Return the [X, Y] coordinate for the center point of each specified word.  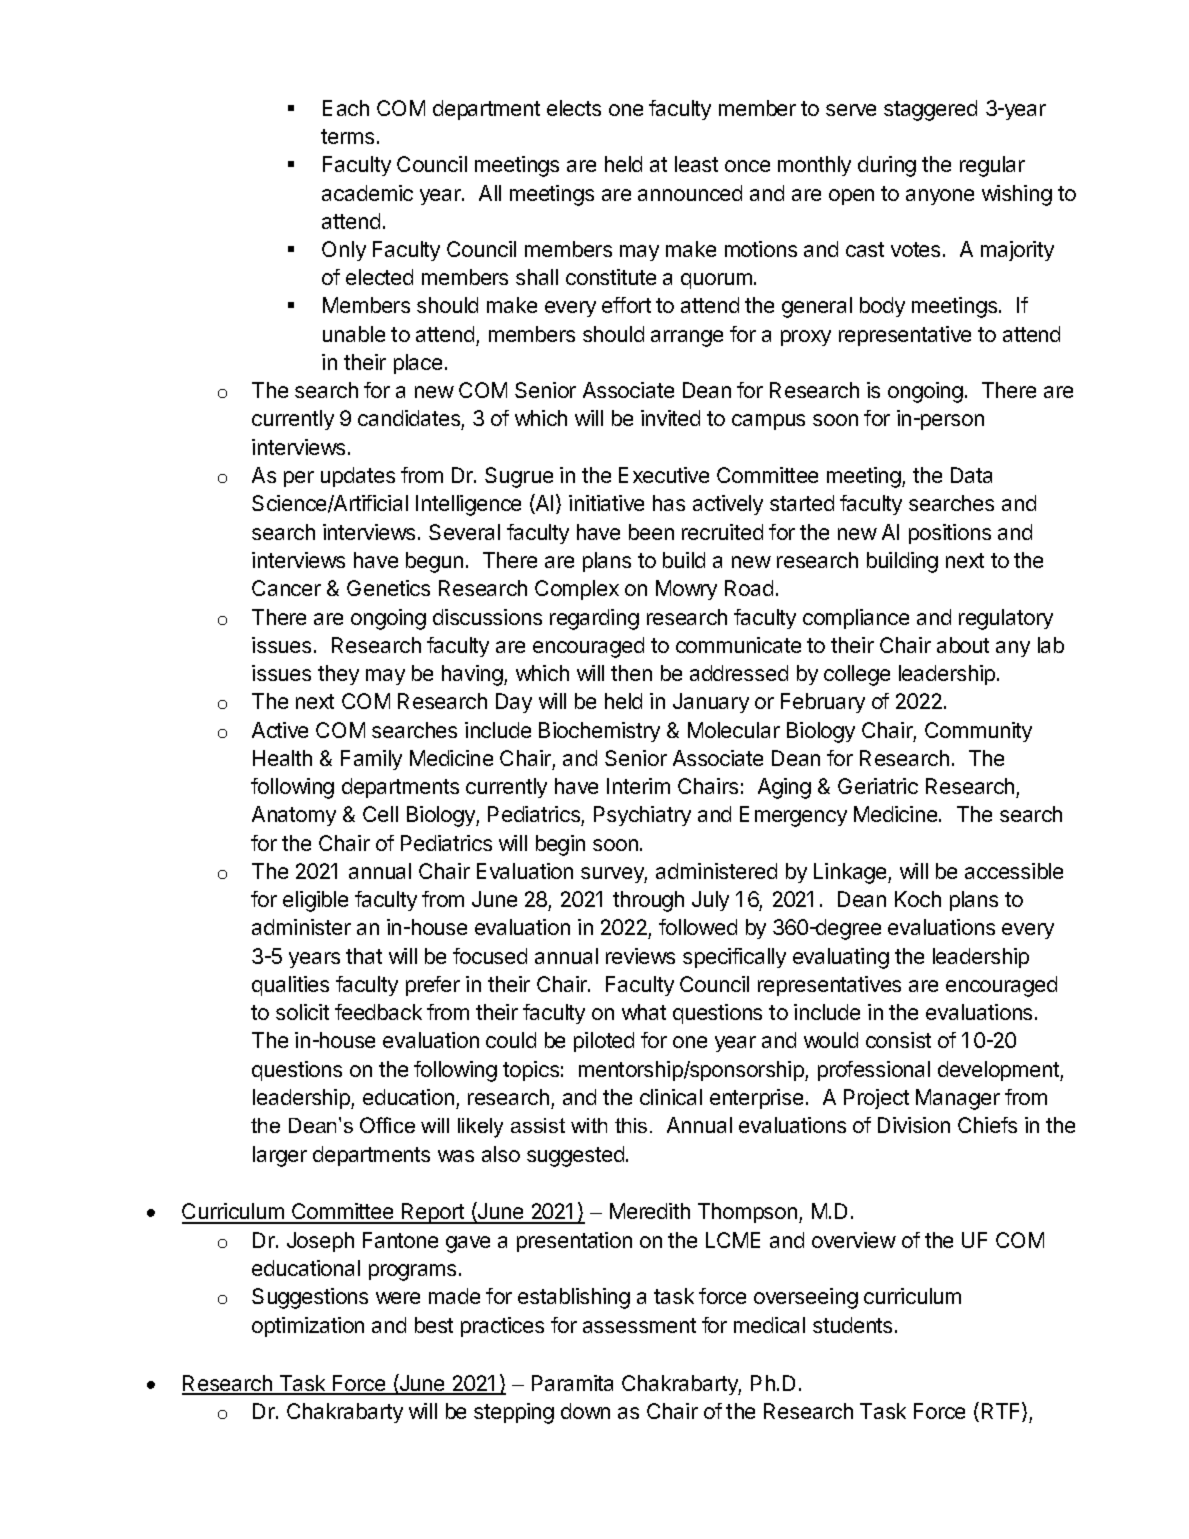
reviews [640, 956]
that [364, 956]
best [434, 1325]
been [651, 532]
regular [992, 166]
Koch [918, 899]
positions [950, 534]
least [696, 164]
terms [347, 136]
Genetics [388, 588]
